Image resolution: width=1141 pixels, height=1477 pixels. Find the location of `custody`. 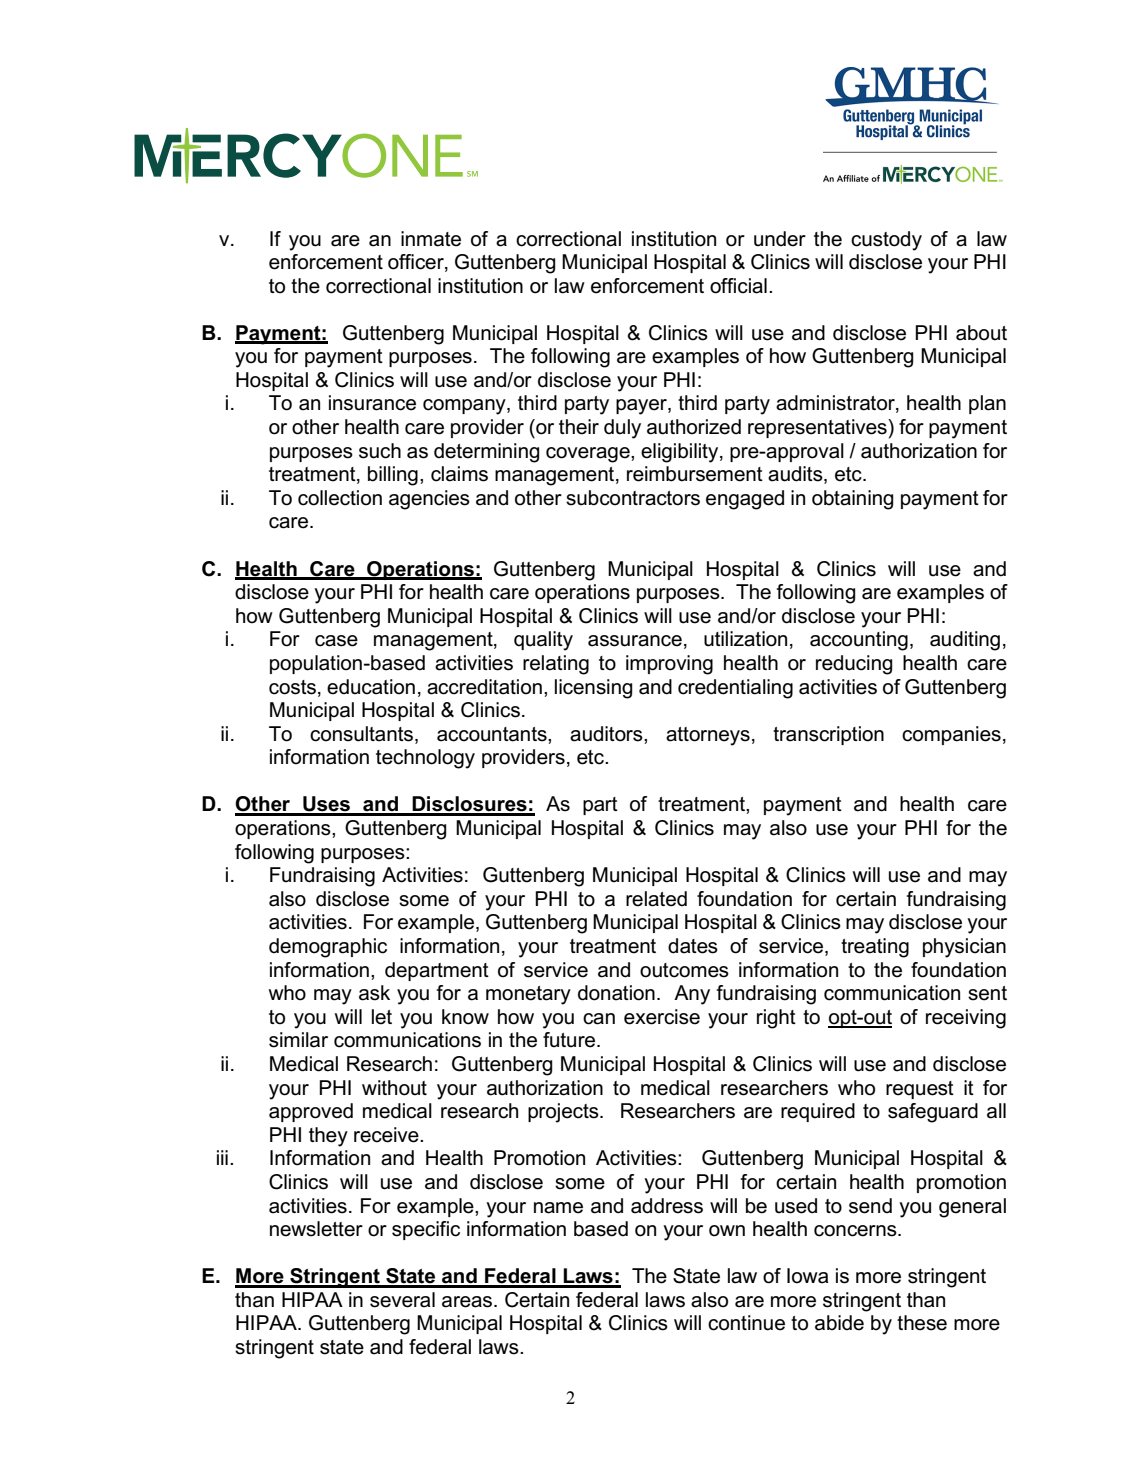

custody is located at coordinates (886, 241).
